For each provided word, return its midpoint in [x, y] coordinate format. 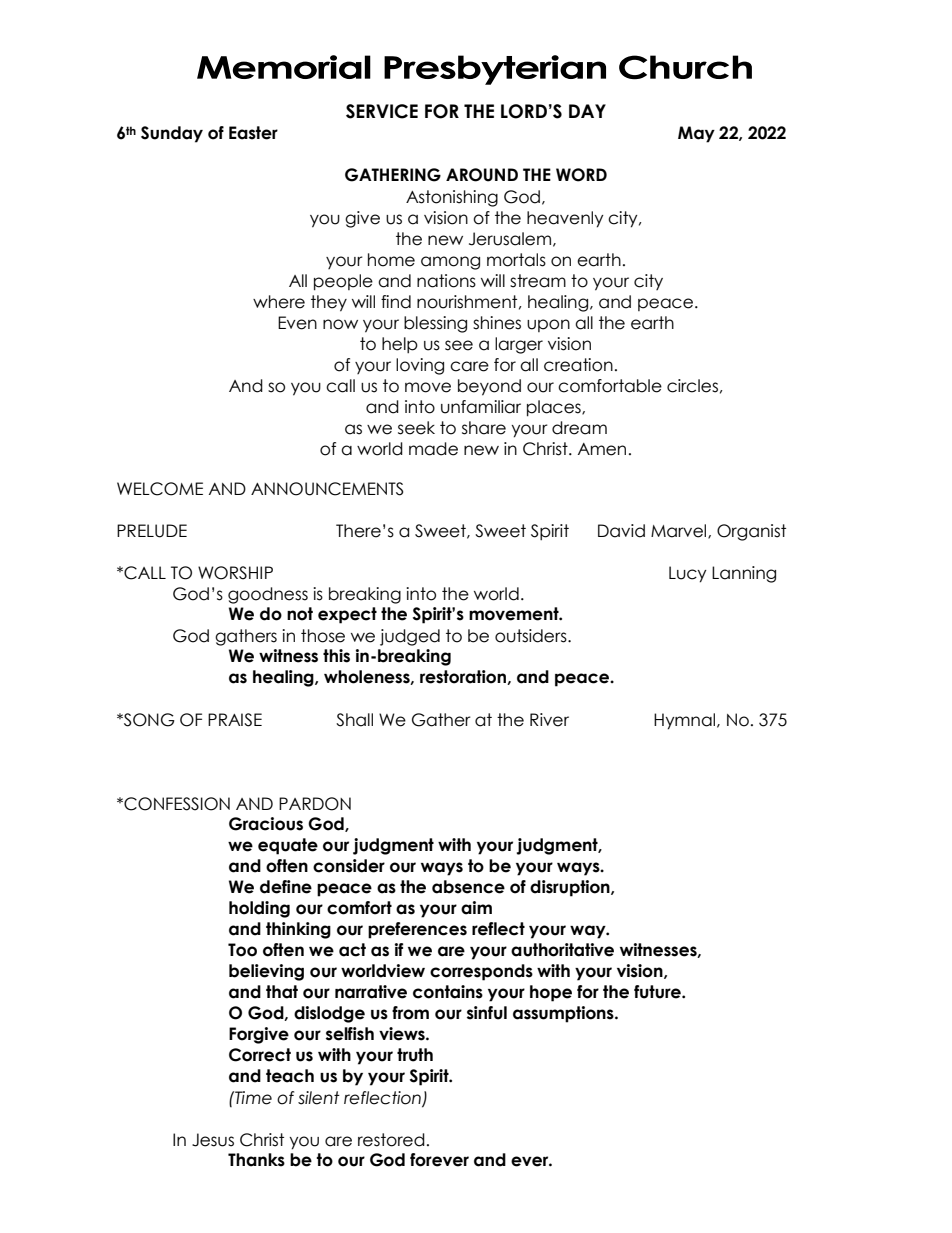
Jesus [213, 1140]
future [658, 992]
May [696, 134]
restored [391, 1140]
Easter [253, 133]
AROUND [482, 175]
